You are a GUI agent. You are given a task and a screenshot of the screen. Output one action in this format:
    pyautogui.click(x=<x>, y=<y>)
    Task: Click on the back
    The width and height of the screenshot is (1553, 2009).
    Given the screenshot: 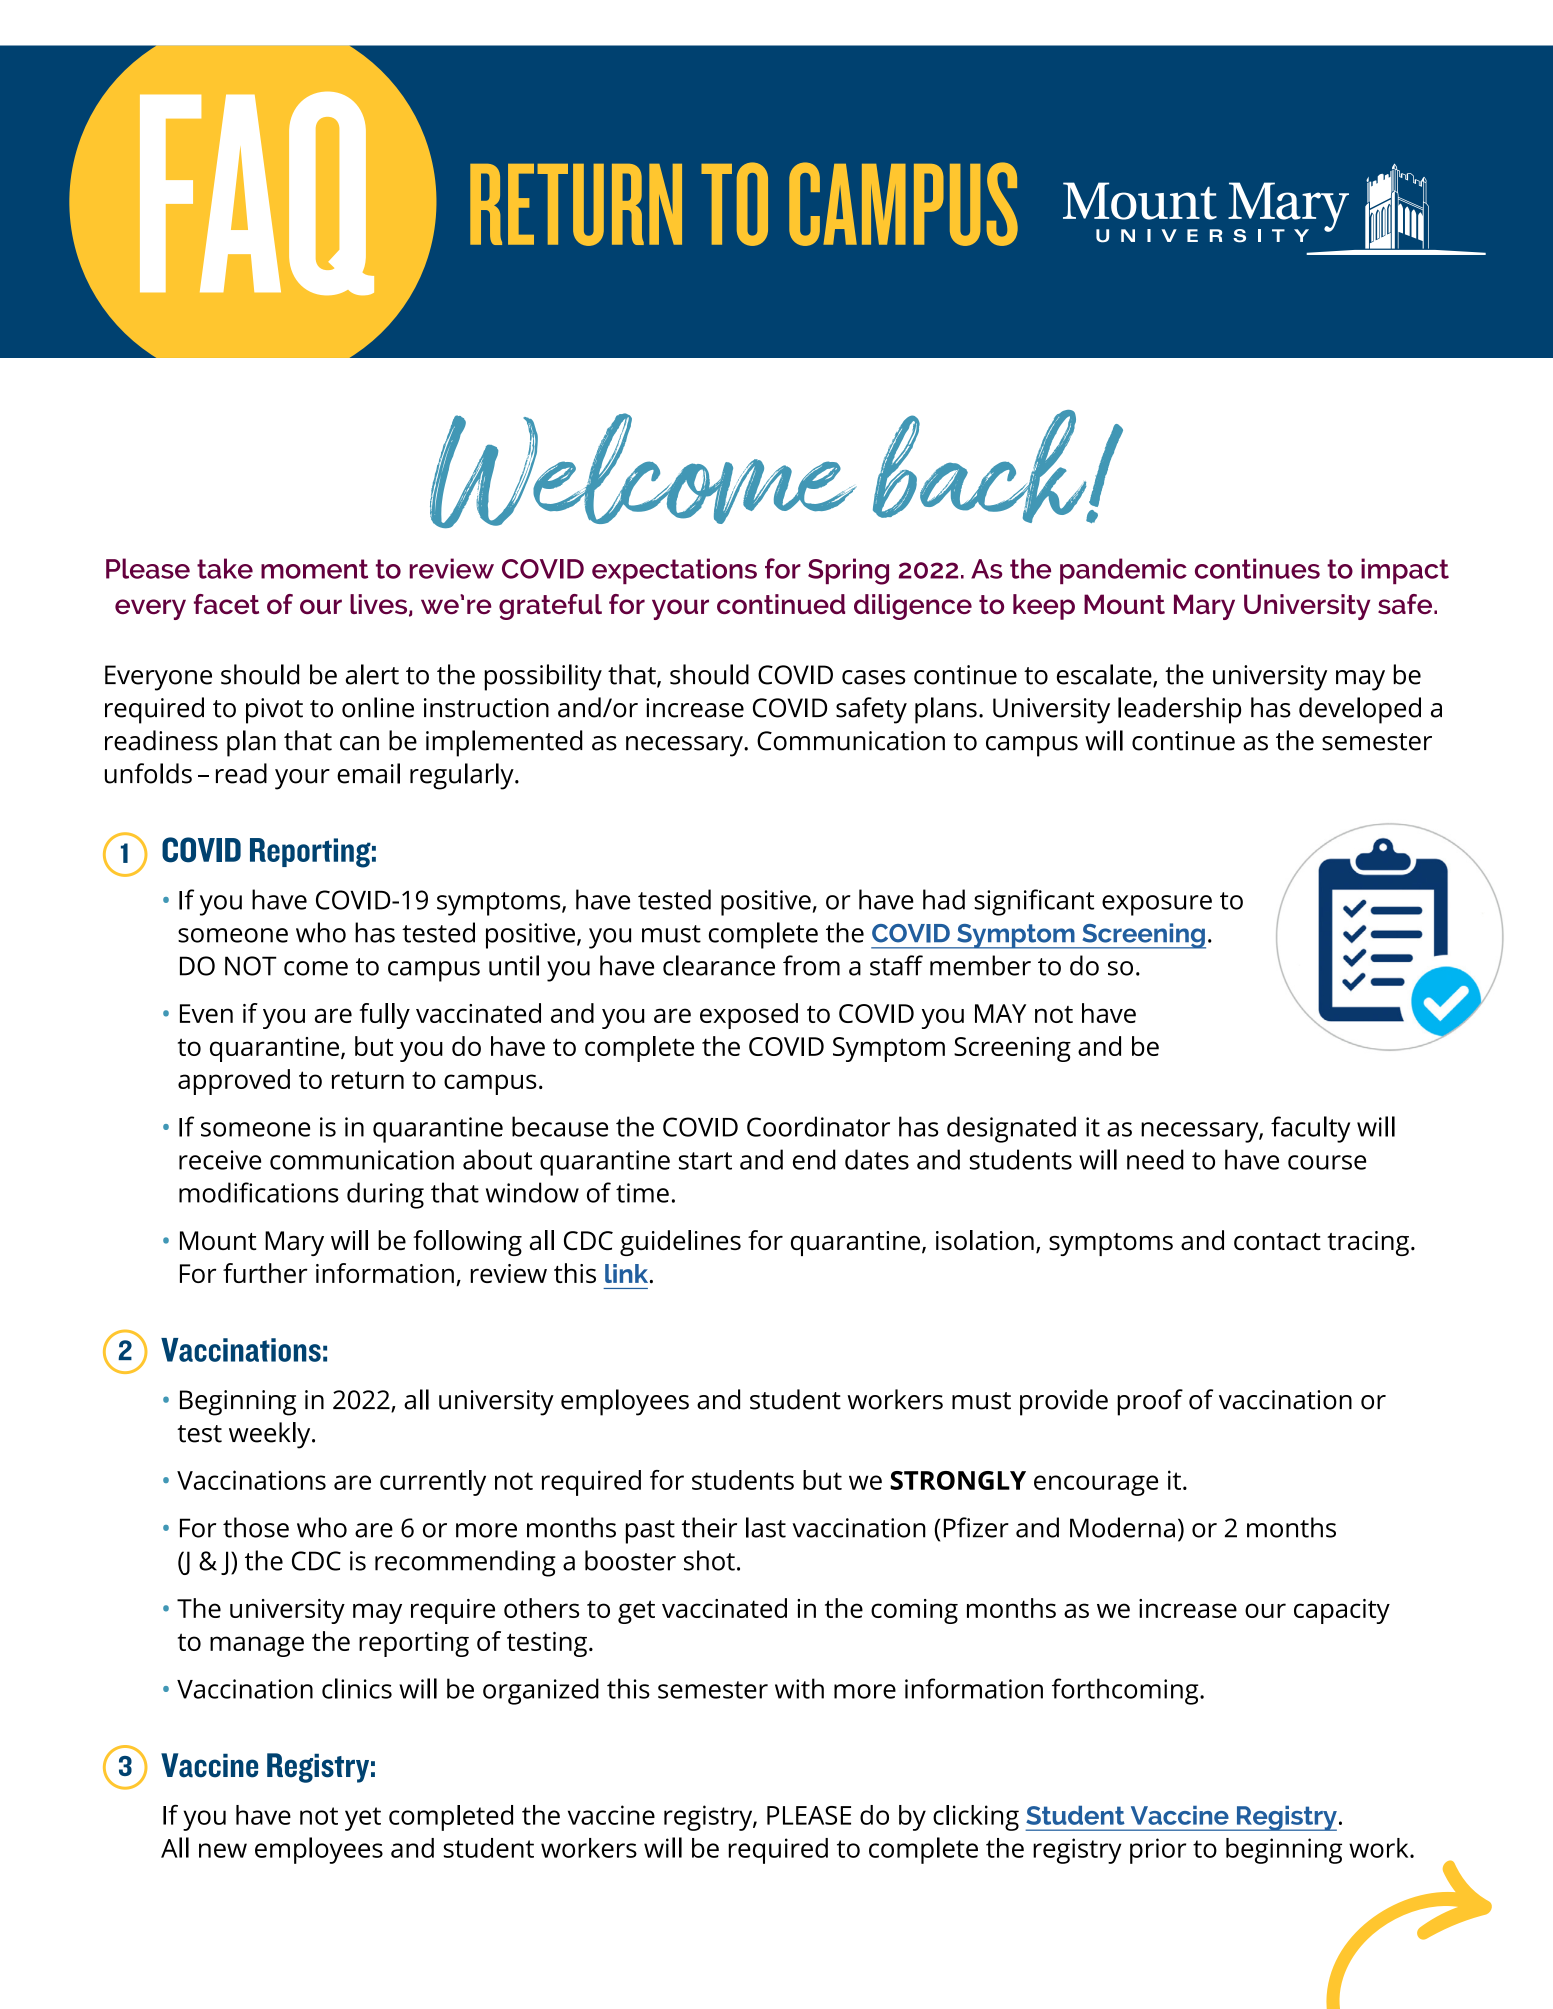 What is the action you would take?
    pyautogui.click(x=981, y=466)
